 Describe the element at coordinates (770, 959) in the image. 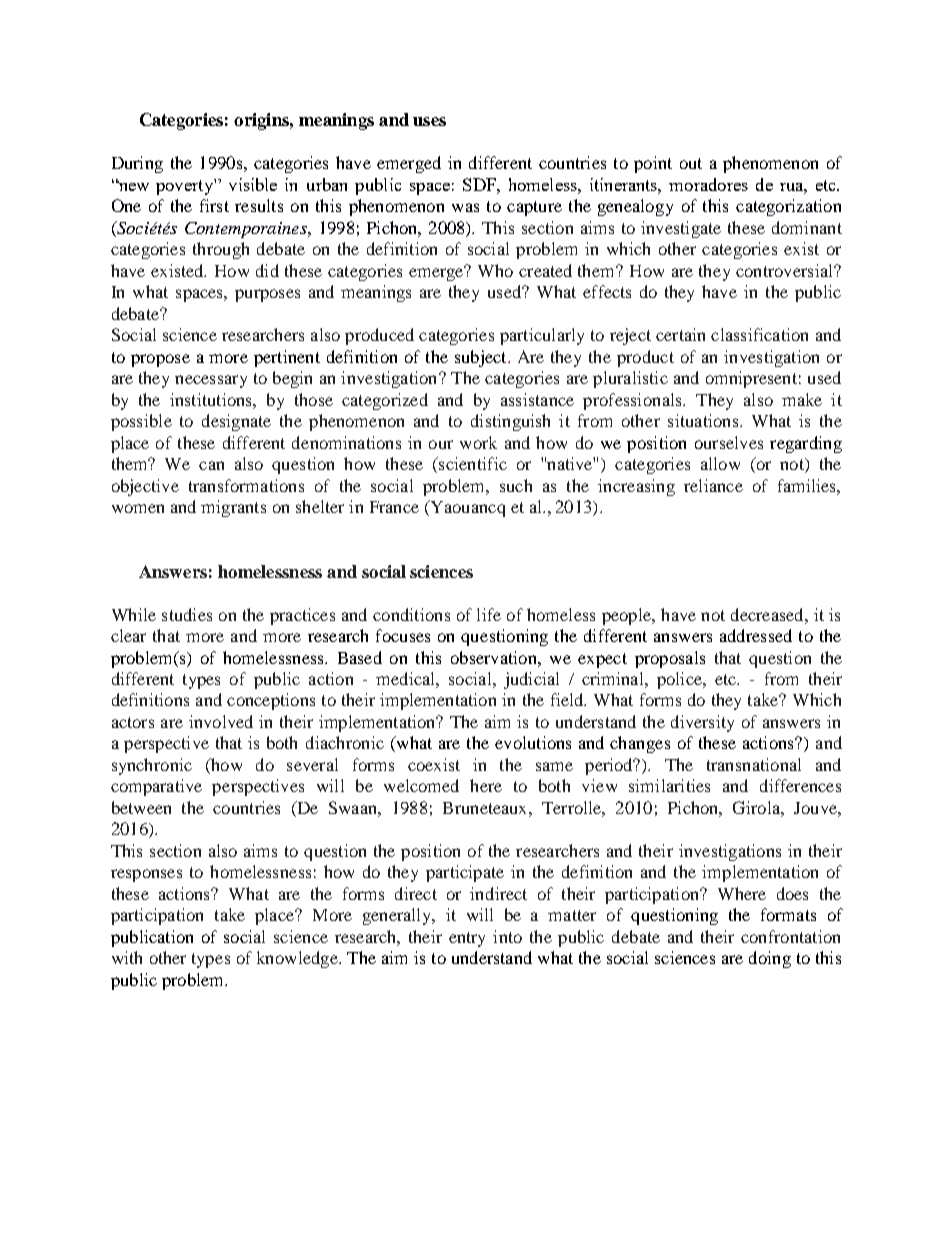

I see `doing` at that location.
